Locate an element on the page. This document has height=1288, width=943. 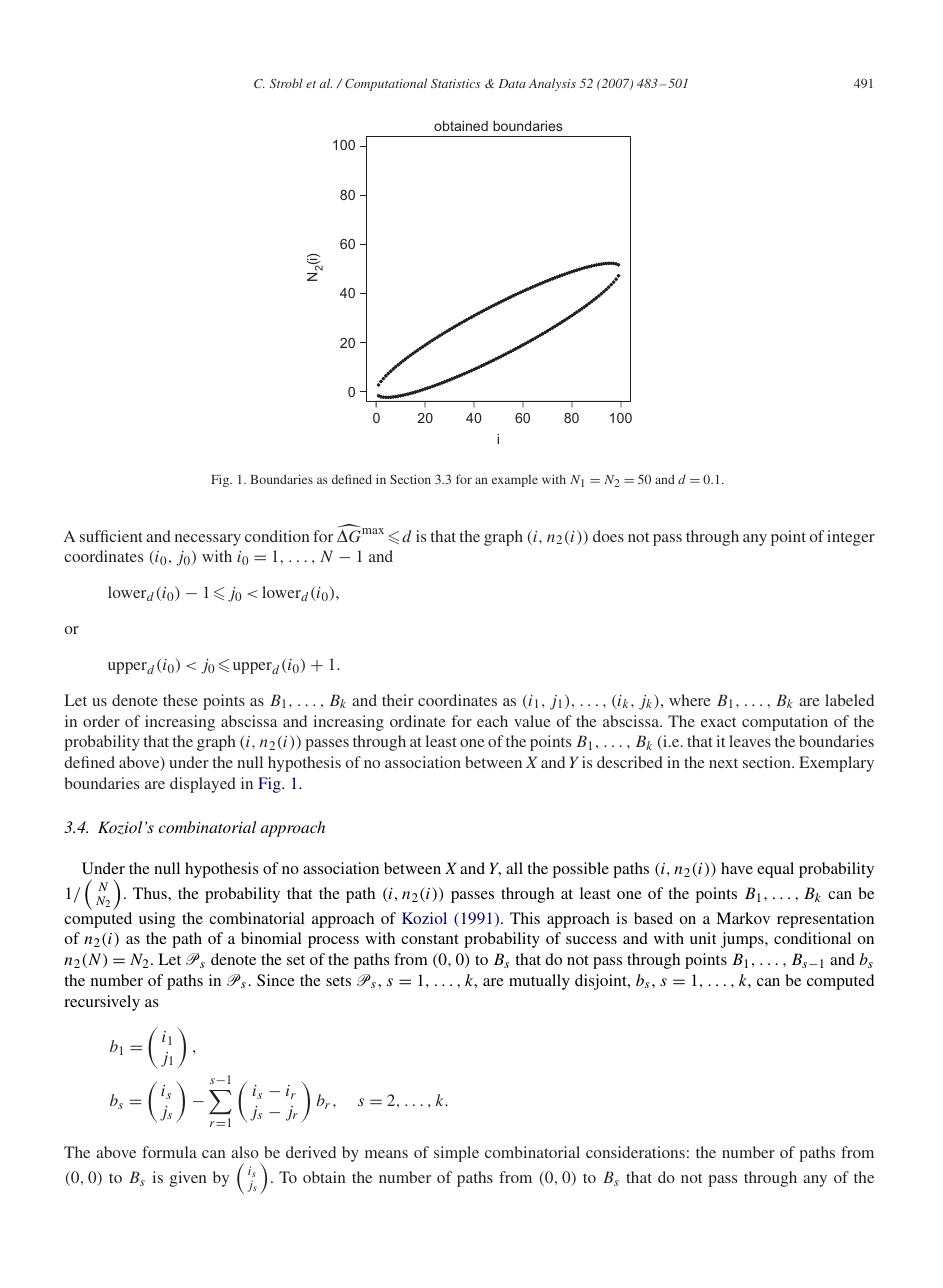
Statistics is located at coordinates (456, 83).
